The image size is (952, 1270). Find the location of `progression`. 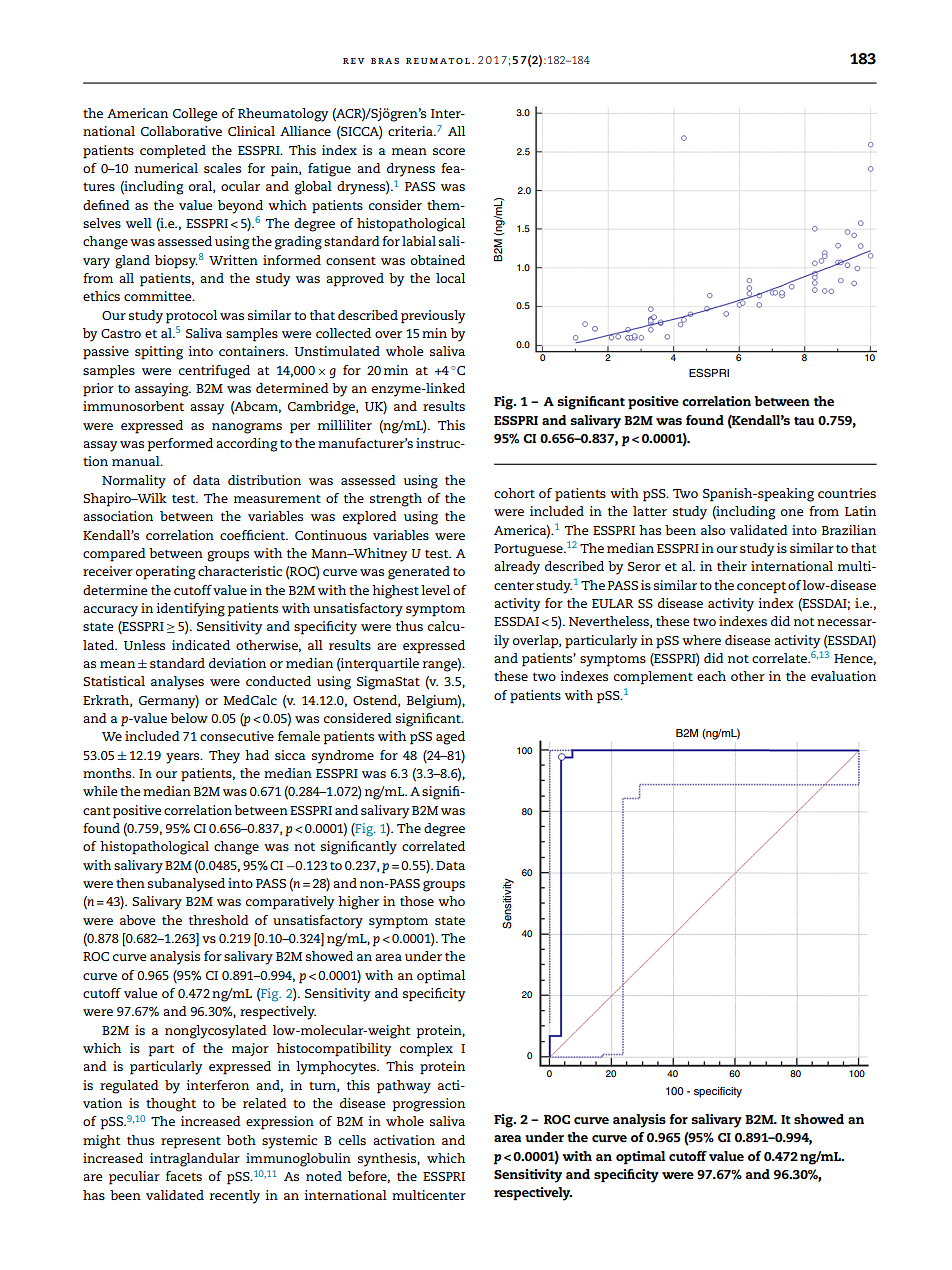

progression is located at coordinates (428, 1105).
